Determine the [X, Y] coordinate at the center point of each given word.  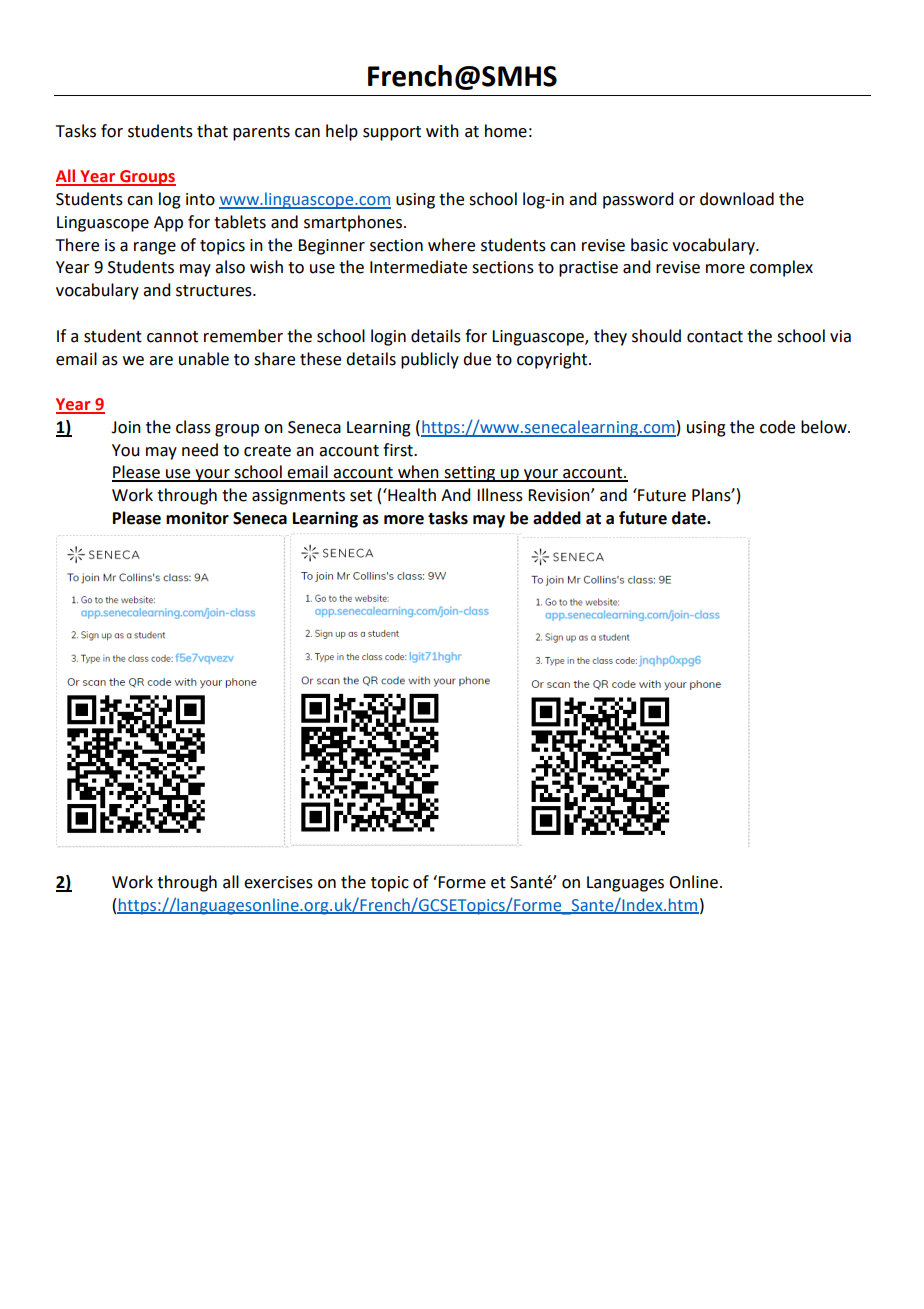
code [777, 427]
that [212, 131]
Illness [500, 495]
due [477, 359]
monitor [197, 518]
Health [411, 495]
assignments [298, 497]
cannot [172, 337]
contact [715, 337]
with [442, 131]
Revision [560, 495]
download [737, 199]
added [557, 518]
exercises [278, 882]
